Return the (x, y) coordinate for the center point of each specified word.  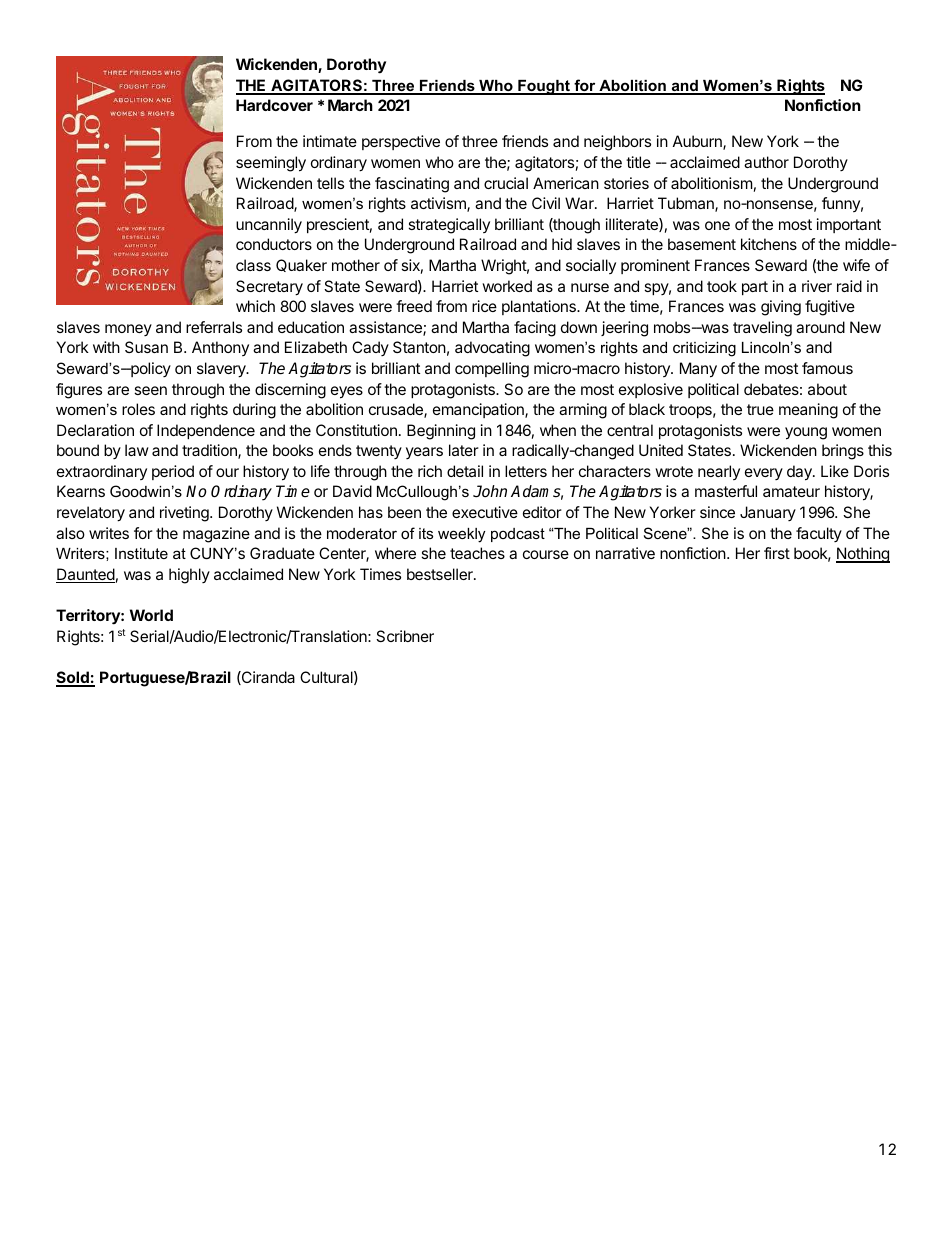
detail (465, 471)
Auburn (698, 142)
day (800, 473)
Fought (544, 87)
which (255, 306)
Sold (73, 678)
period (173, 472)
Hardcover (274, 105)
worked (507, 286)
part (755, 288)
